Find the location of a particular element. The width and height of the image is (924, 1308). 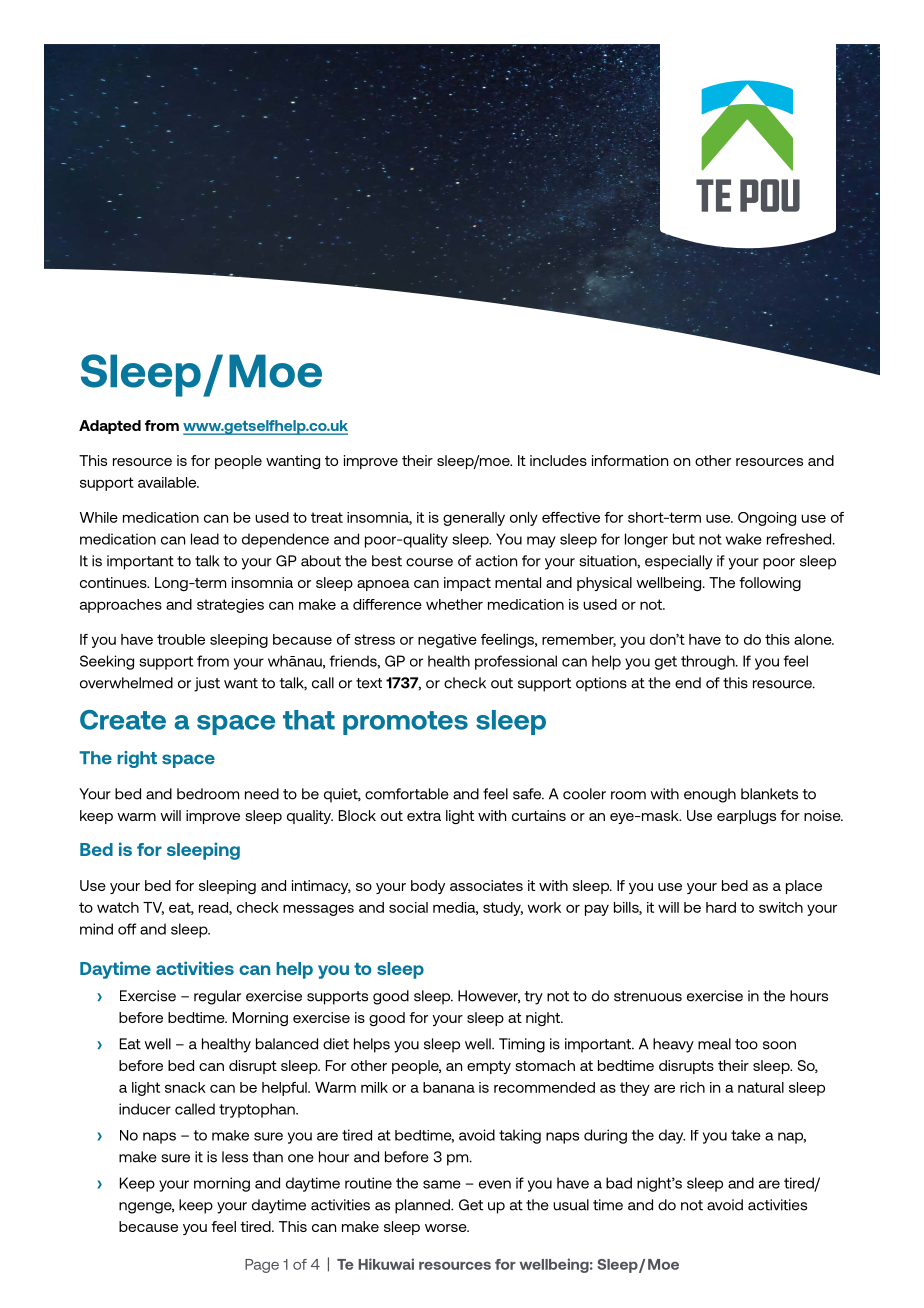

available is located at coordinates (168, 482).
